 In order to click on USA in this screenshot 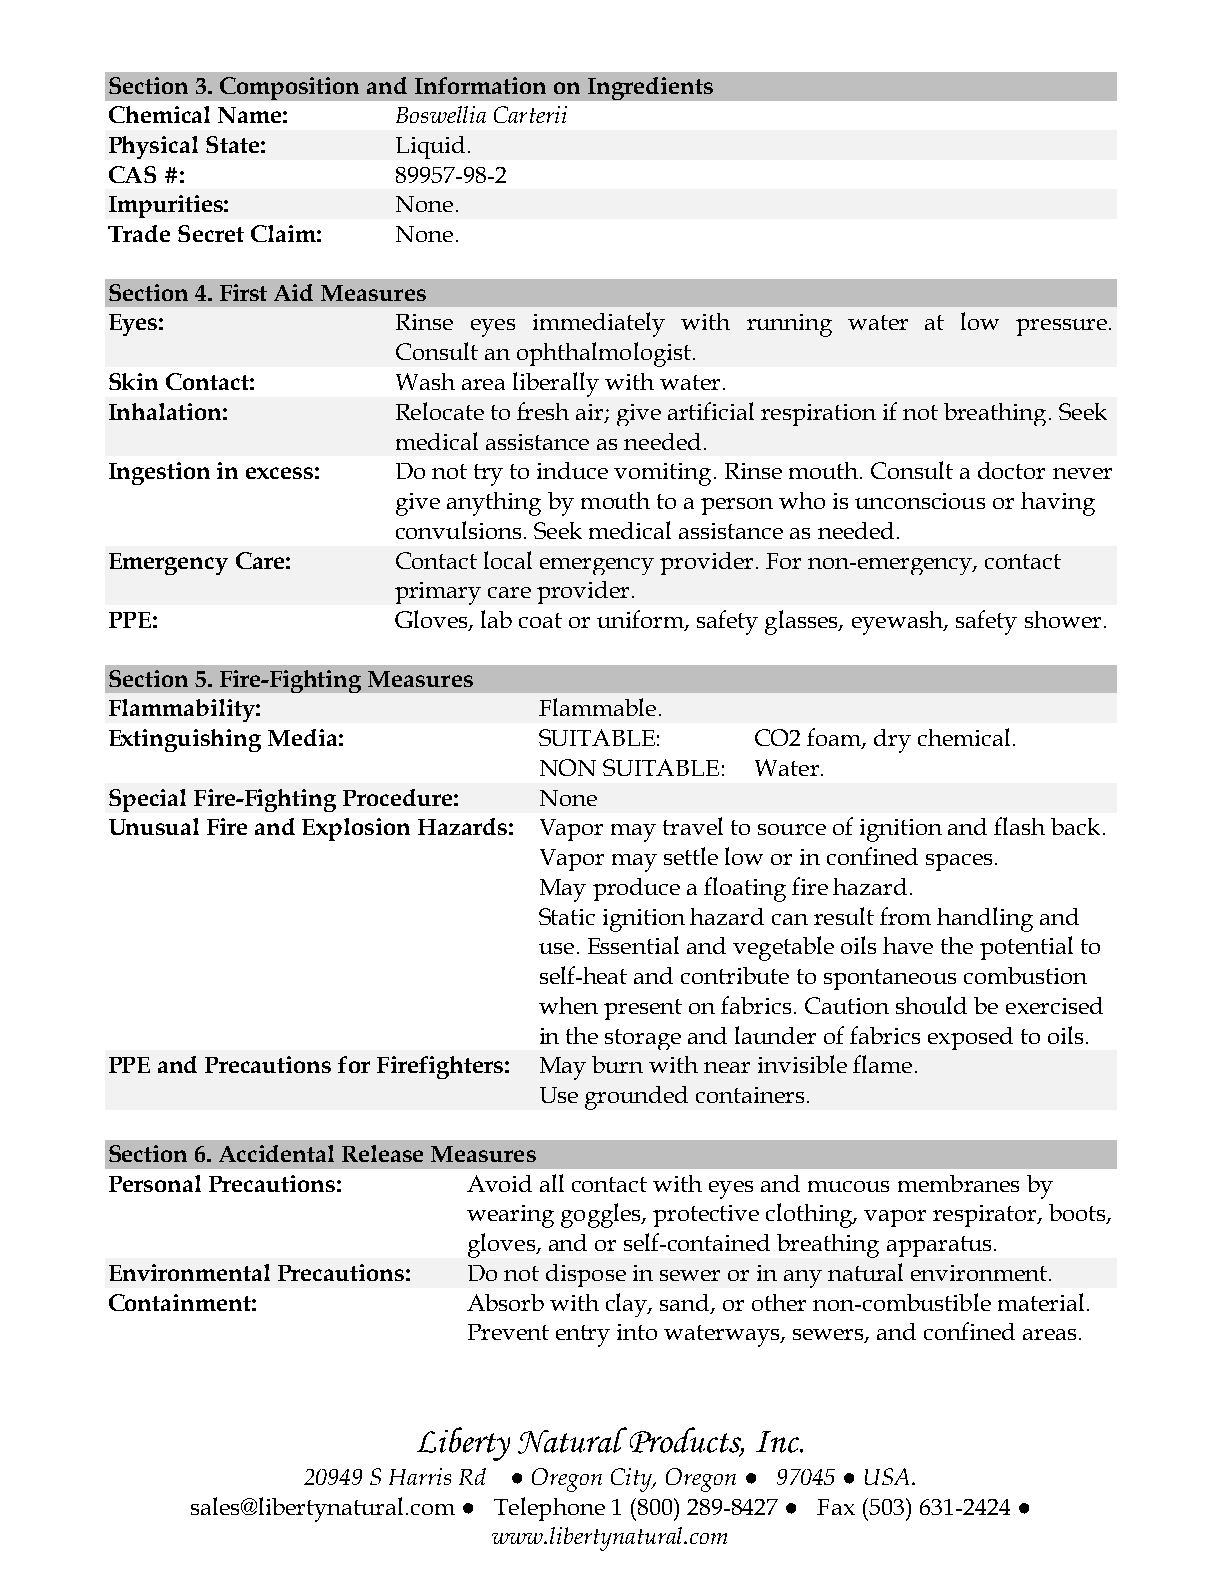, I will do `click(889, 1476)`.
